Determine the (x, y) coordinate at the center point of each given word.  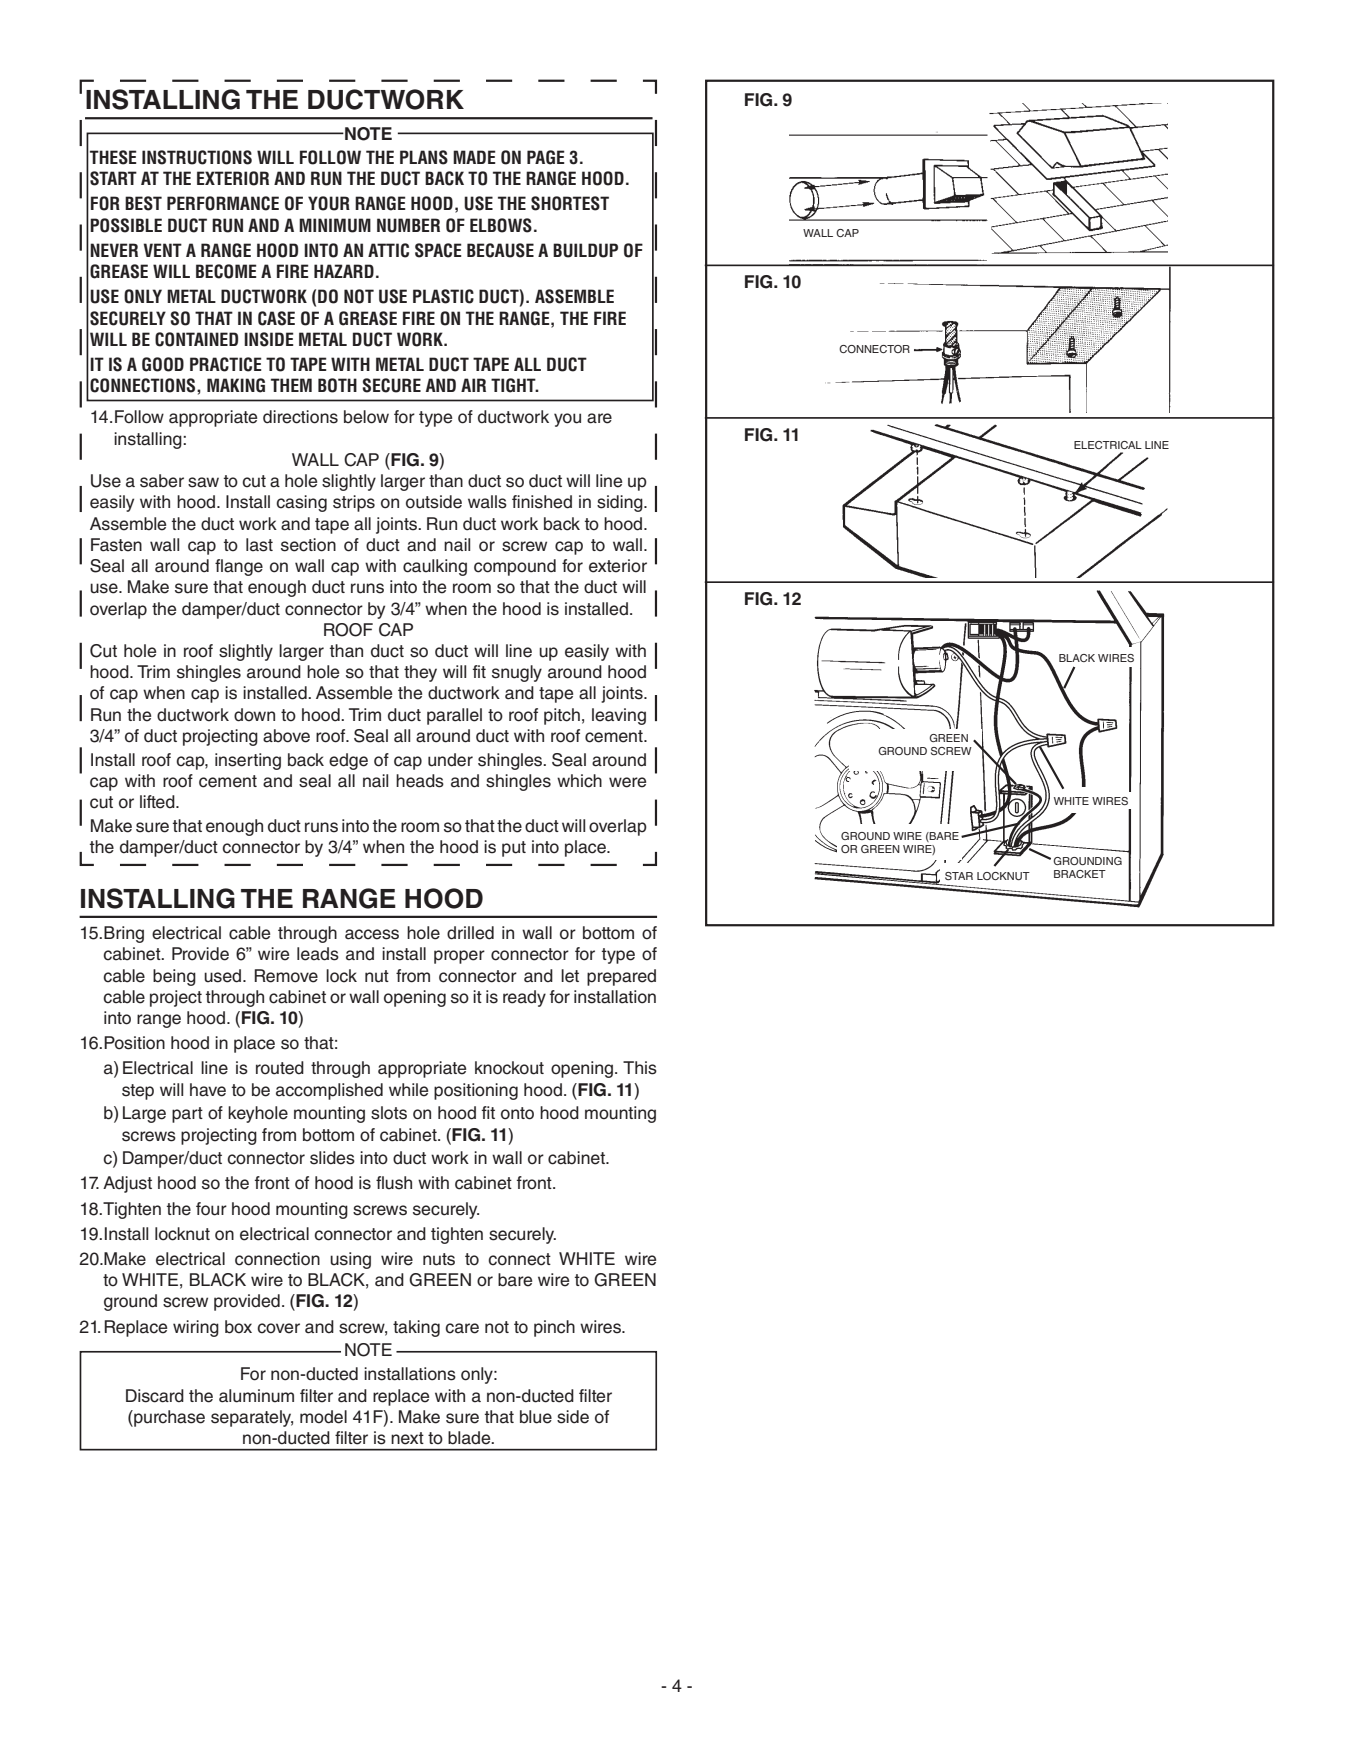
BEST (143, 203)
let (570, 976)
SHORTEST (570, 203)
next (407, 1438)
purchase (168, 1418)
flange (239, 567)
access (372, 934)
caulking (435, 567)
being (174, 977)
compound (515, 567)
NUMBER (408, 225)
